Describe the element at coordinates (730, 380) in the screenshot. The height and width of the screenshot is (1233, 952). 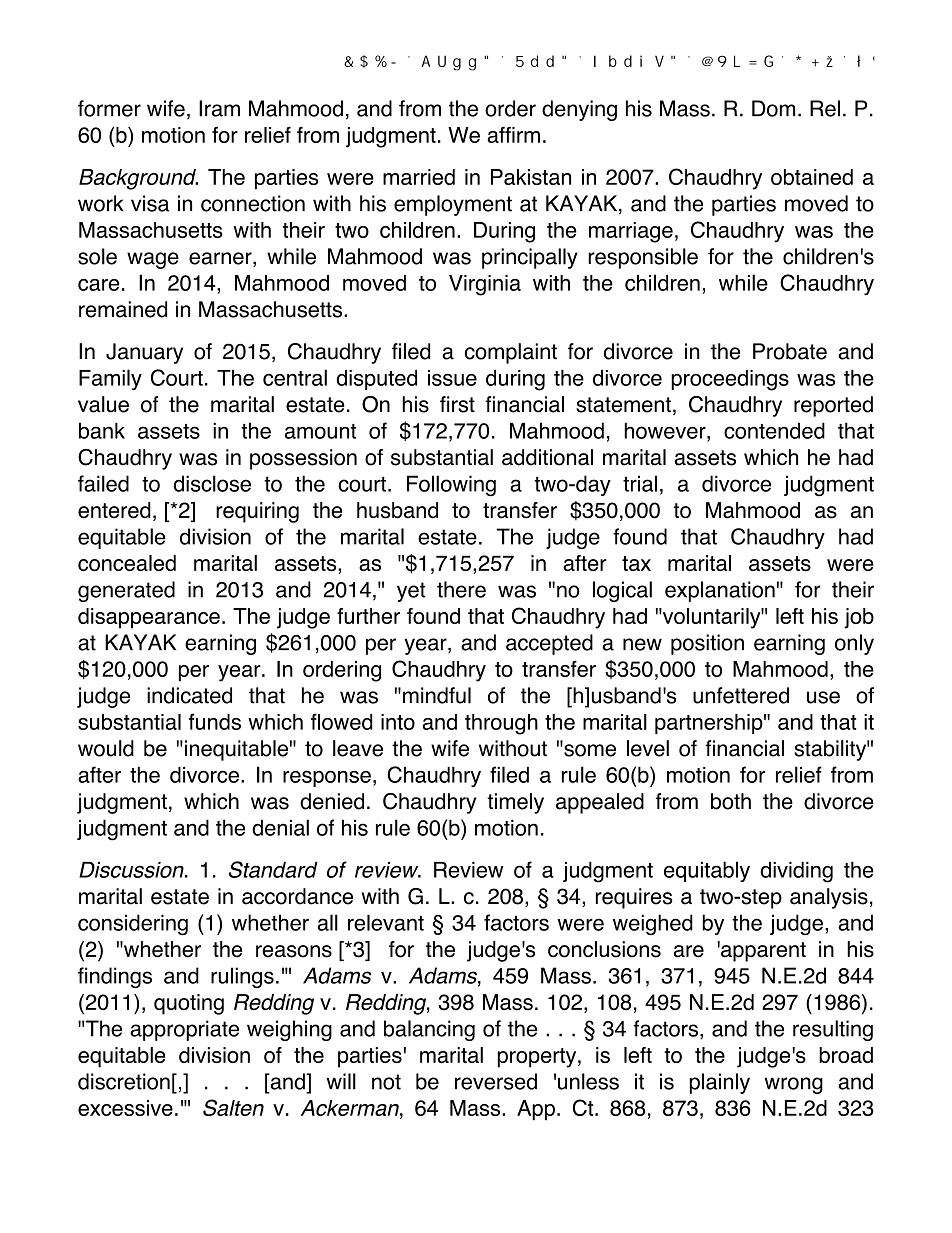
I see `proceedings` at that location.
